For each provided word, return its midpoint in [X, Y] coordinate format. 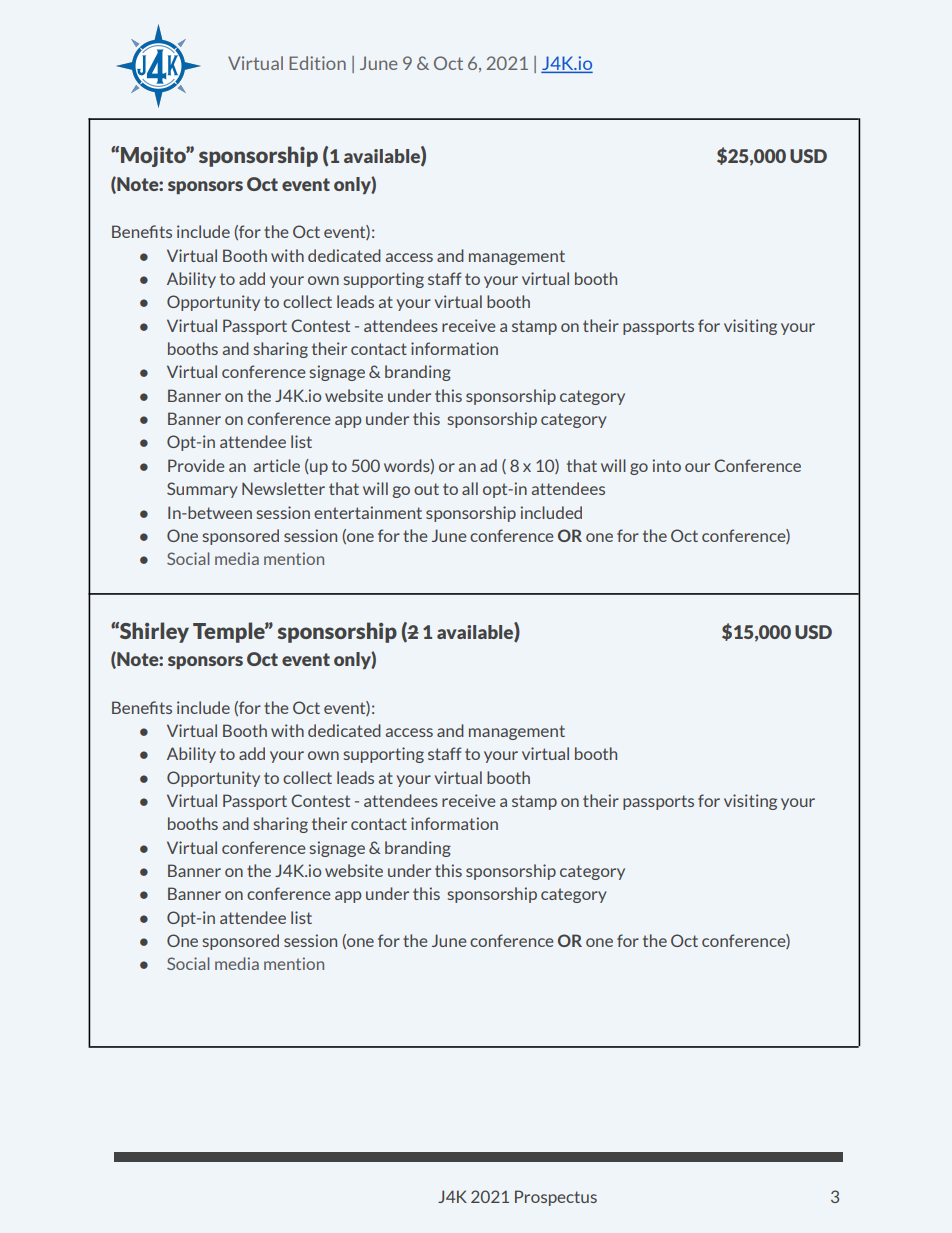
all [470, 488]
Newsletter [283, 488]
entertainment [368, 512]
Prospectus [556, 1198]
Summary [202, 490]
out [426, 489]
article [277, 465]
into [667, 465]
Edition [317, 63]
